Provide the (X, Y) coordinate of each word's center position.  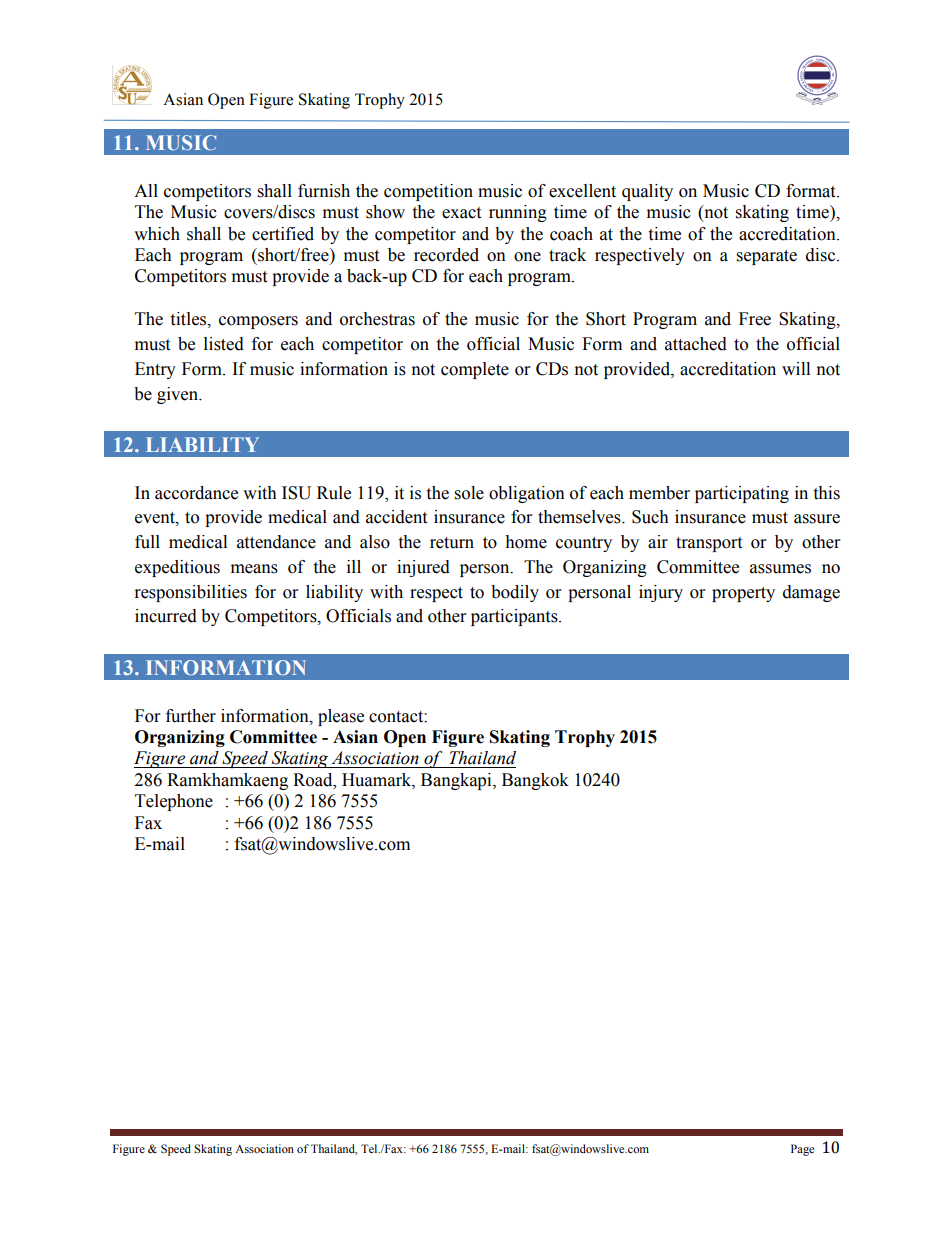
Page (802, 1150)
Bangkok (535, 781)
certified (283, 234)
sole (469, 493)
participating (742, 494)
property (743, 594)
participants (515, 617)
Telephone (174, 802)
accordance (196, 493)
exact (461, 213)
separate (767, 257)
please (341, 717)
